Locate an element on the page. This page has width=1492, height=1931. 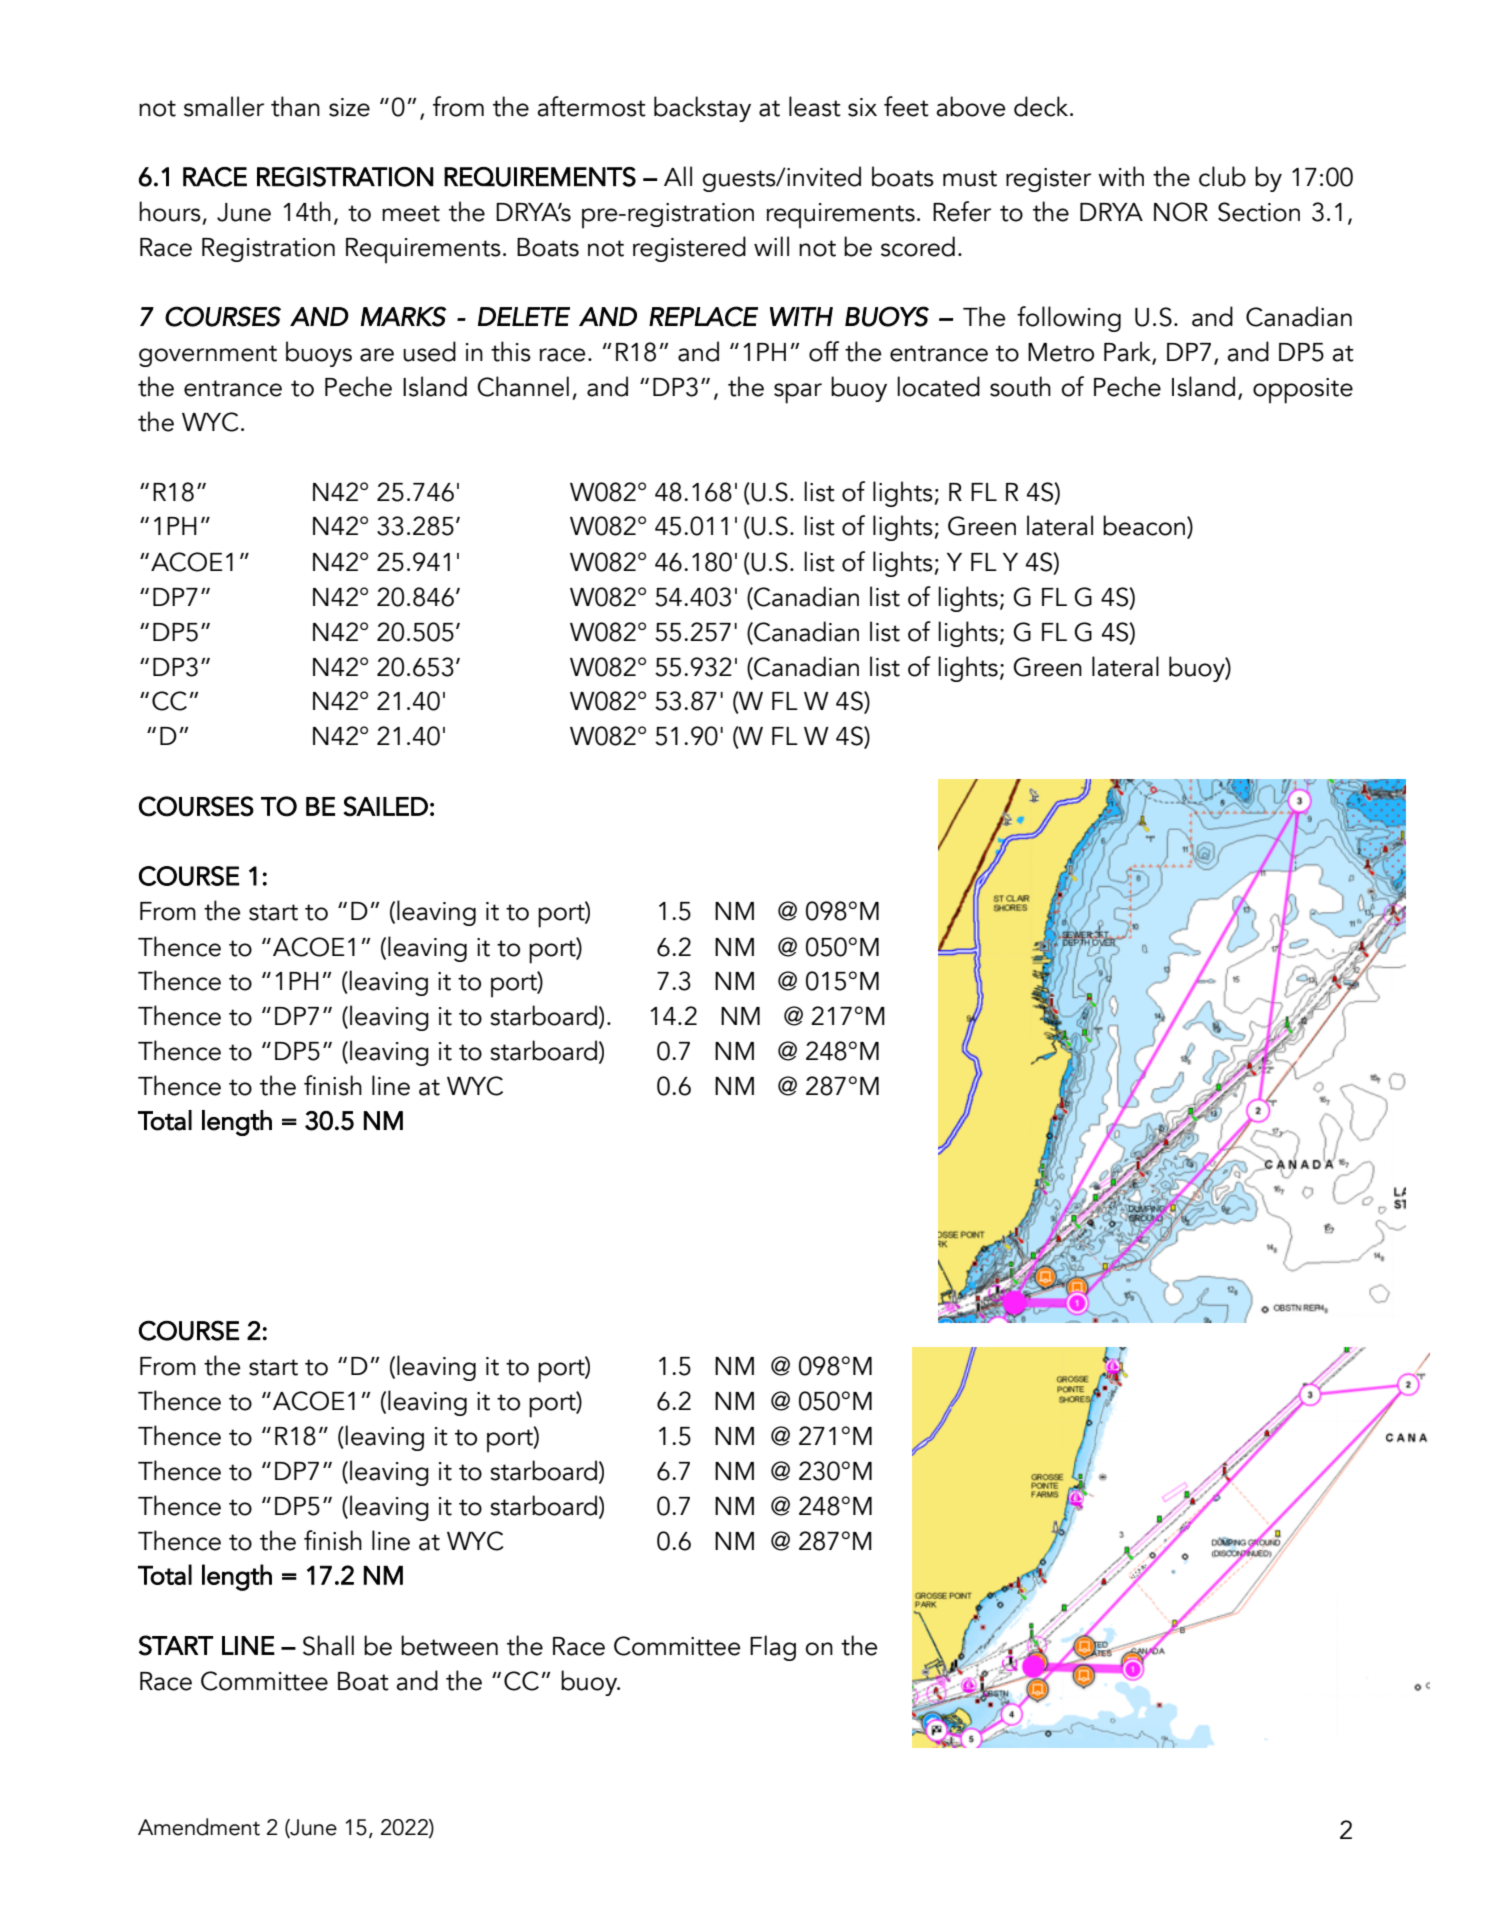
than is located at coordinates (295, 106).
